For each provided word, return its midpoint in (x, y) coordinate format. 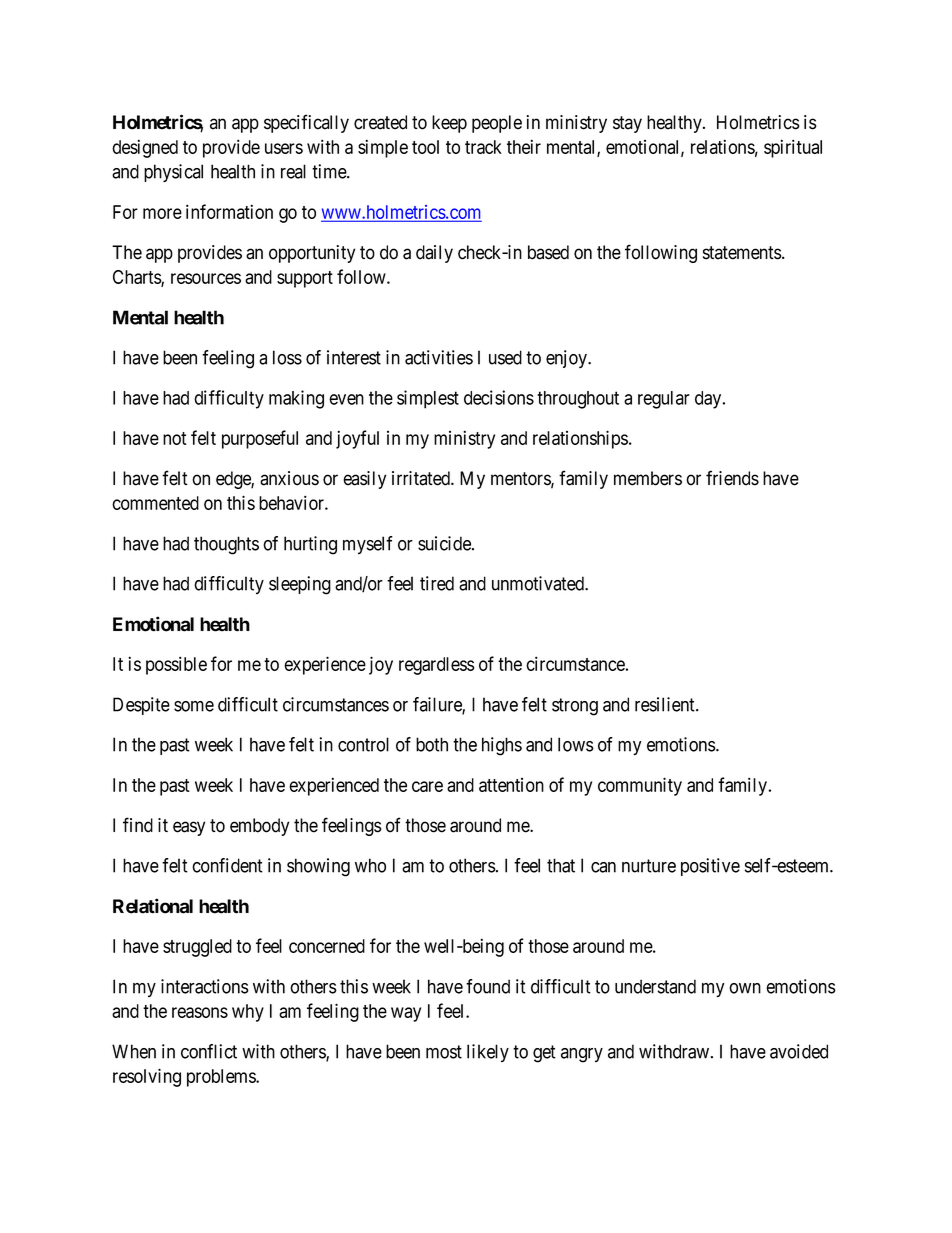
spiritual (793, 148)
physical (173, 173)
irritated (422, 478)
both (432, 744)
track (483, 147)
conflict (209, 1051)
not (175, 438)
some (194, 706)
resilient (666, 704)
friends (732, 478)
